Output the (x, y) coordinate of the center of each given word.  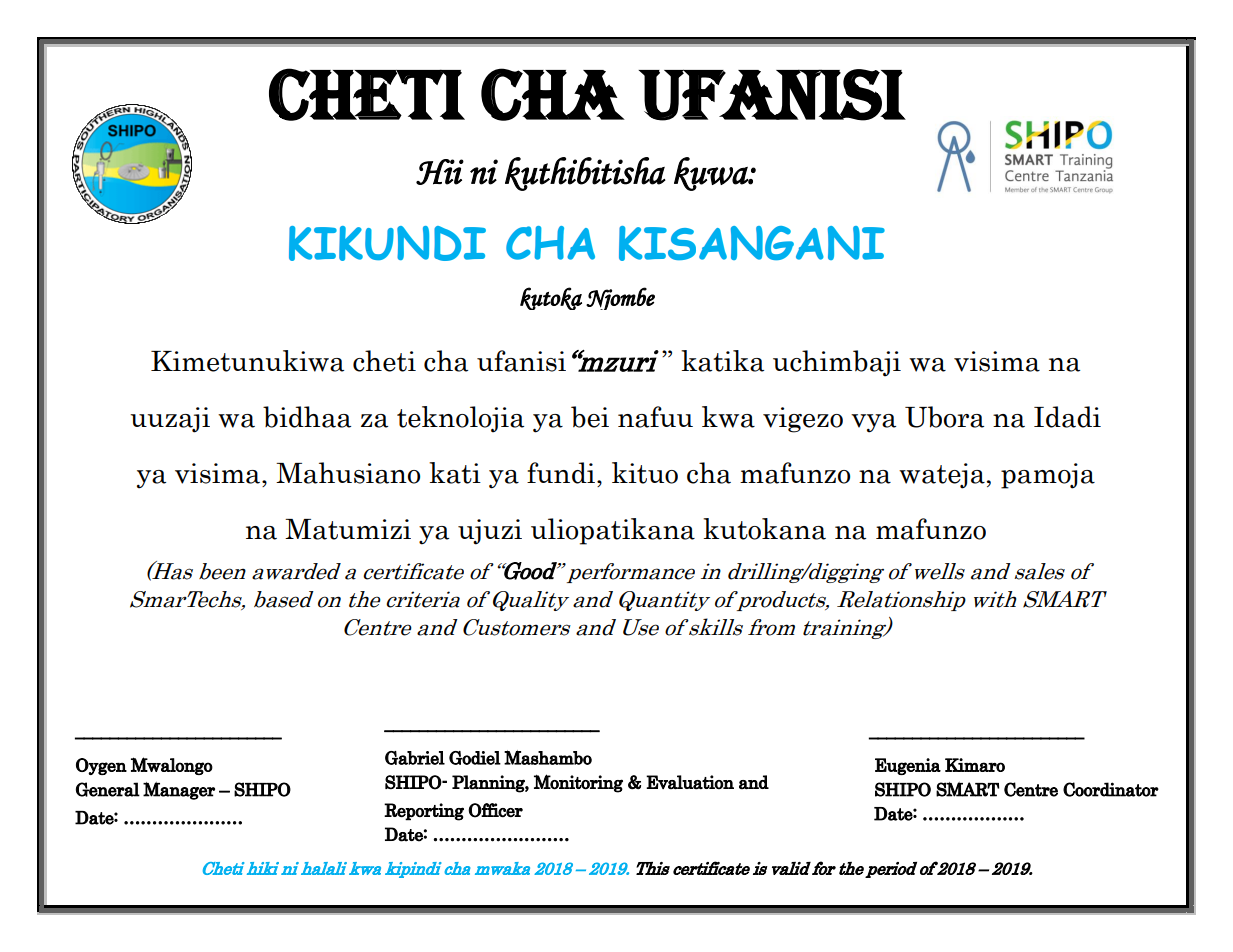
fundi (562, 473)
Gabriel (415, 758)
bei (590, 417)
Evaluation (690, 782)
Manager (179, 791)
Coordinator (1111, 789)
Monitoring (578, 783)
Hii (440, 172)
